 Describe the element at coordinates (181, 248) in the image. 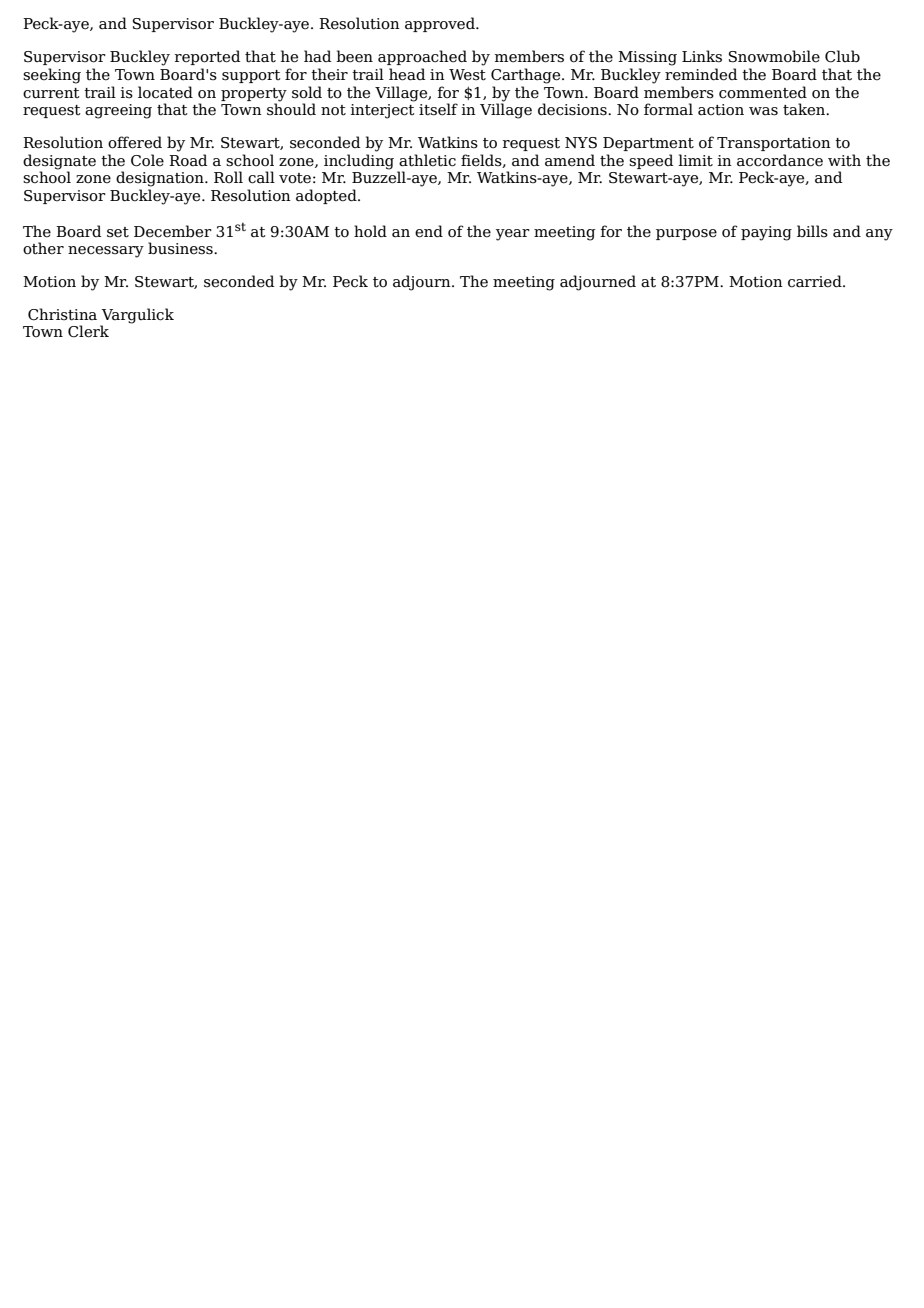

I see `business` at that location.
